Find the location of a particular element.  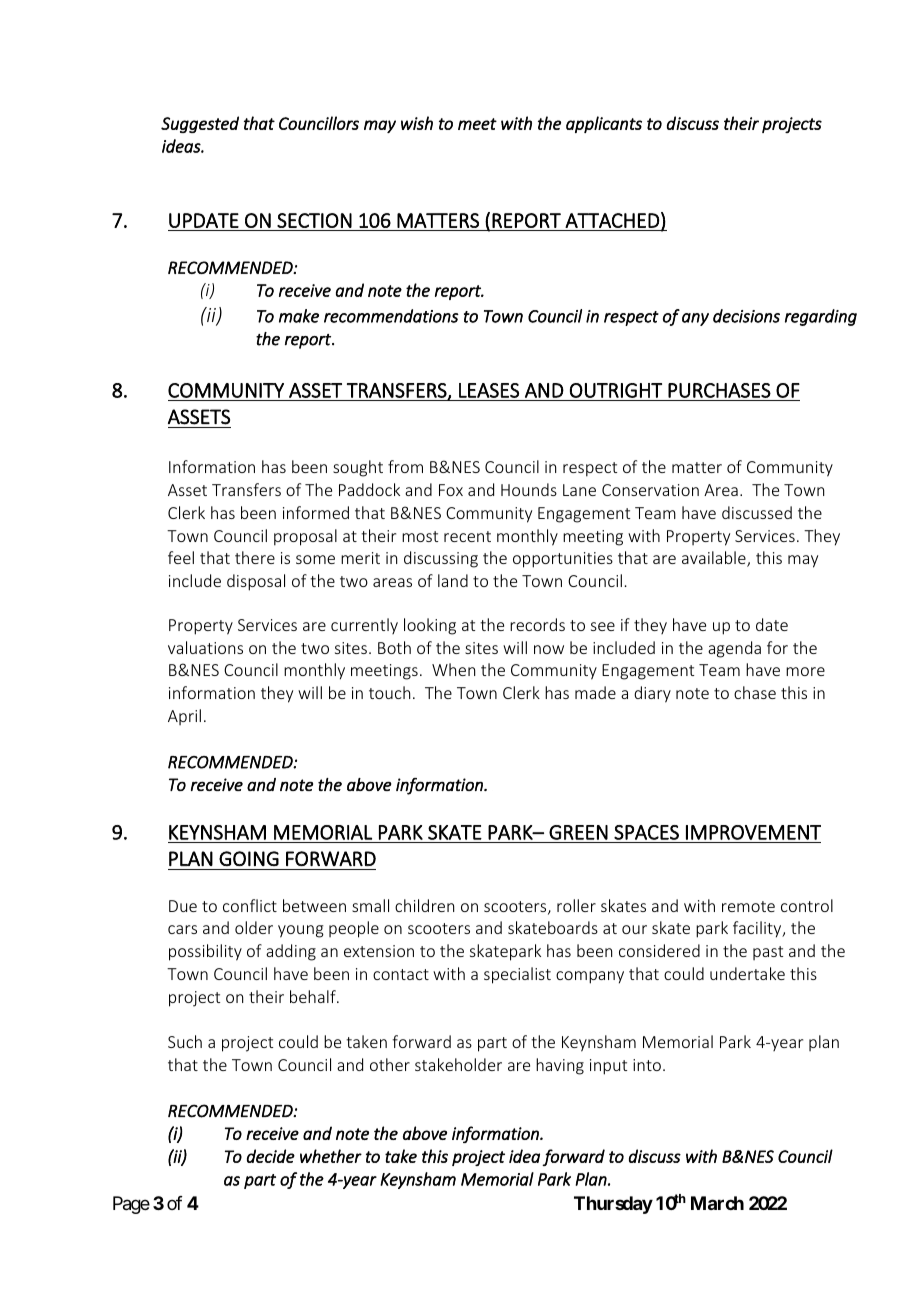

When is located at coordinates (453, 669).
